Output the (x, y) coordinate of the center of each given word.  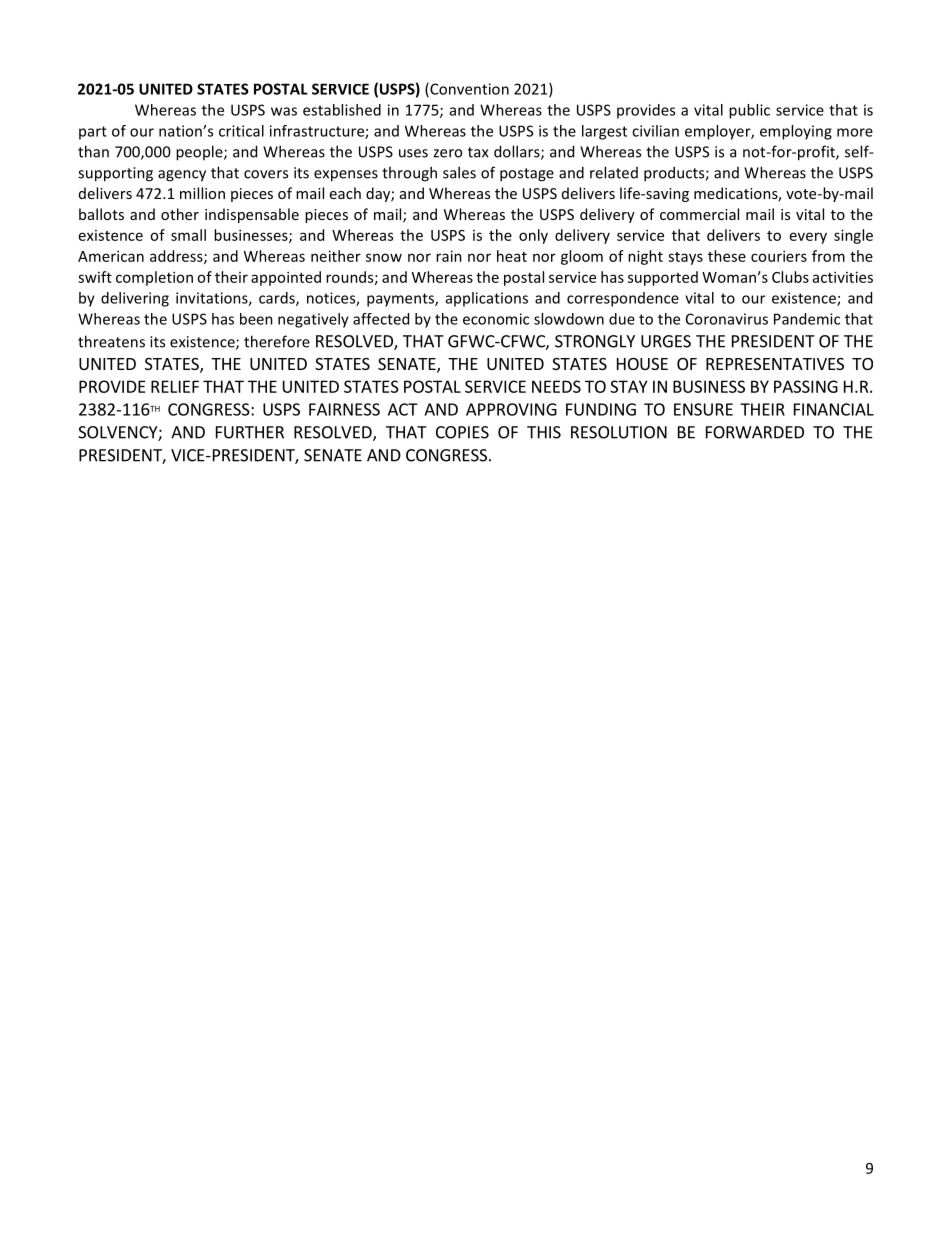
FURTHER (250, 432)
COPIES (462, 432)
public (749, 111)
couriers (779, 256)
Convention (468, 90)
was (284, 111)
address (177, 257)
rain (449, 256)
